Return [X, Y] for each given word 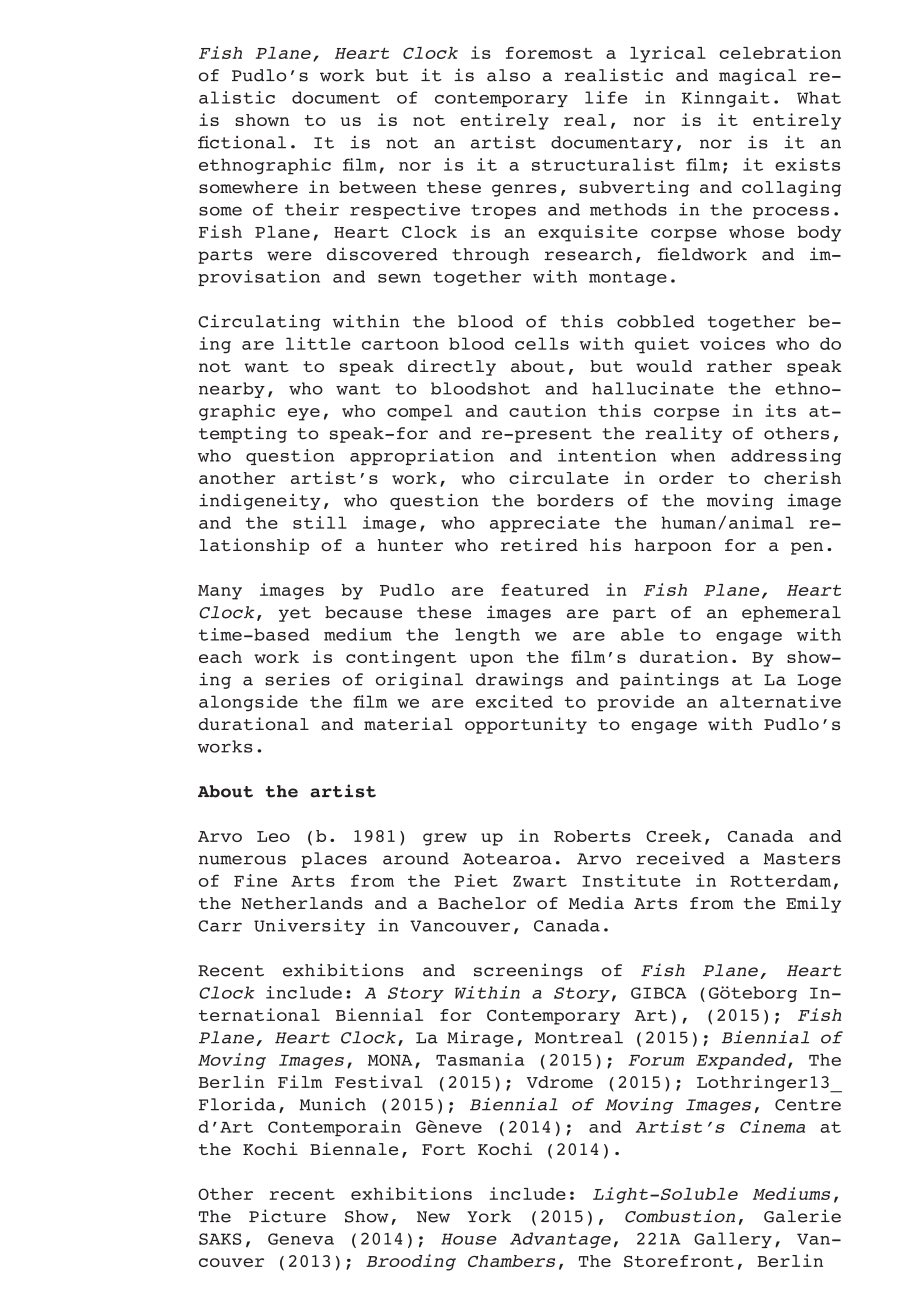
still [320, 522]
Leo [273, 836]
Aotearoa [507, 859]
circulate [558, 477]
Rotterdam [780, 880]
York [489, 1216]
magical [757, 76]
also [508, 75]
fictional [242, 142]
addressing [786, 457]
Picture [287, 1216]
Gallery [733, 1240]
